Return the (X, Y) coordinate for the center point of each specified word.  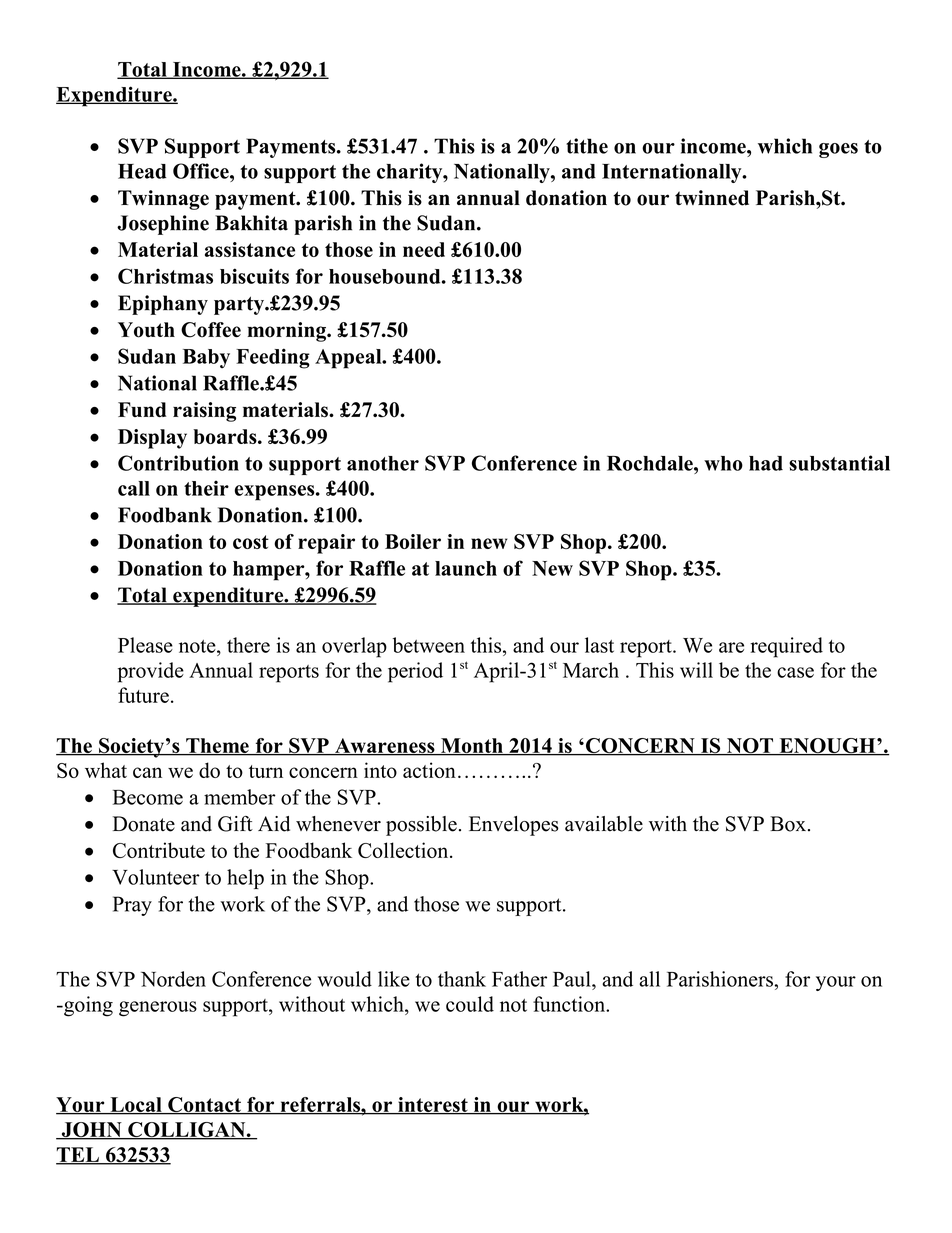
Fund (142, 409)
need (424, 249)
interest (433, 1105)
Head (142, 171)
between (429, 645)
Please (145, 645)
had (766, 463)
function (570, 1004)
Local (136, 1105)
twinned (712, 198)
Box (788, 824)
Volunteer (156, 877)
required (786, 647)
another (383, 463)
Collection (404, 850)
